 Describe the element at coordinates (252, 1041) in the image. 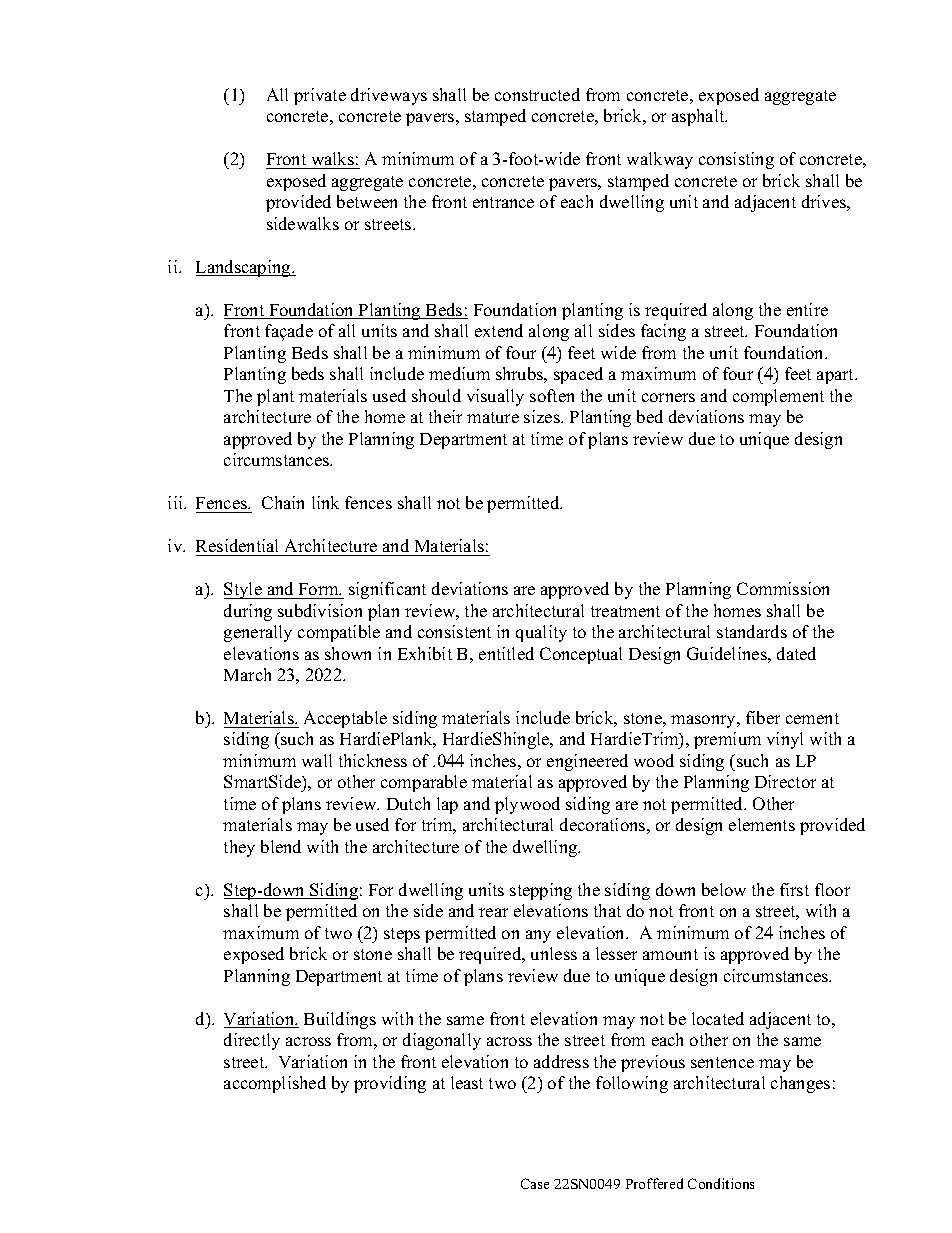

I see `directly` at that location.
